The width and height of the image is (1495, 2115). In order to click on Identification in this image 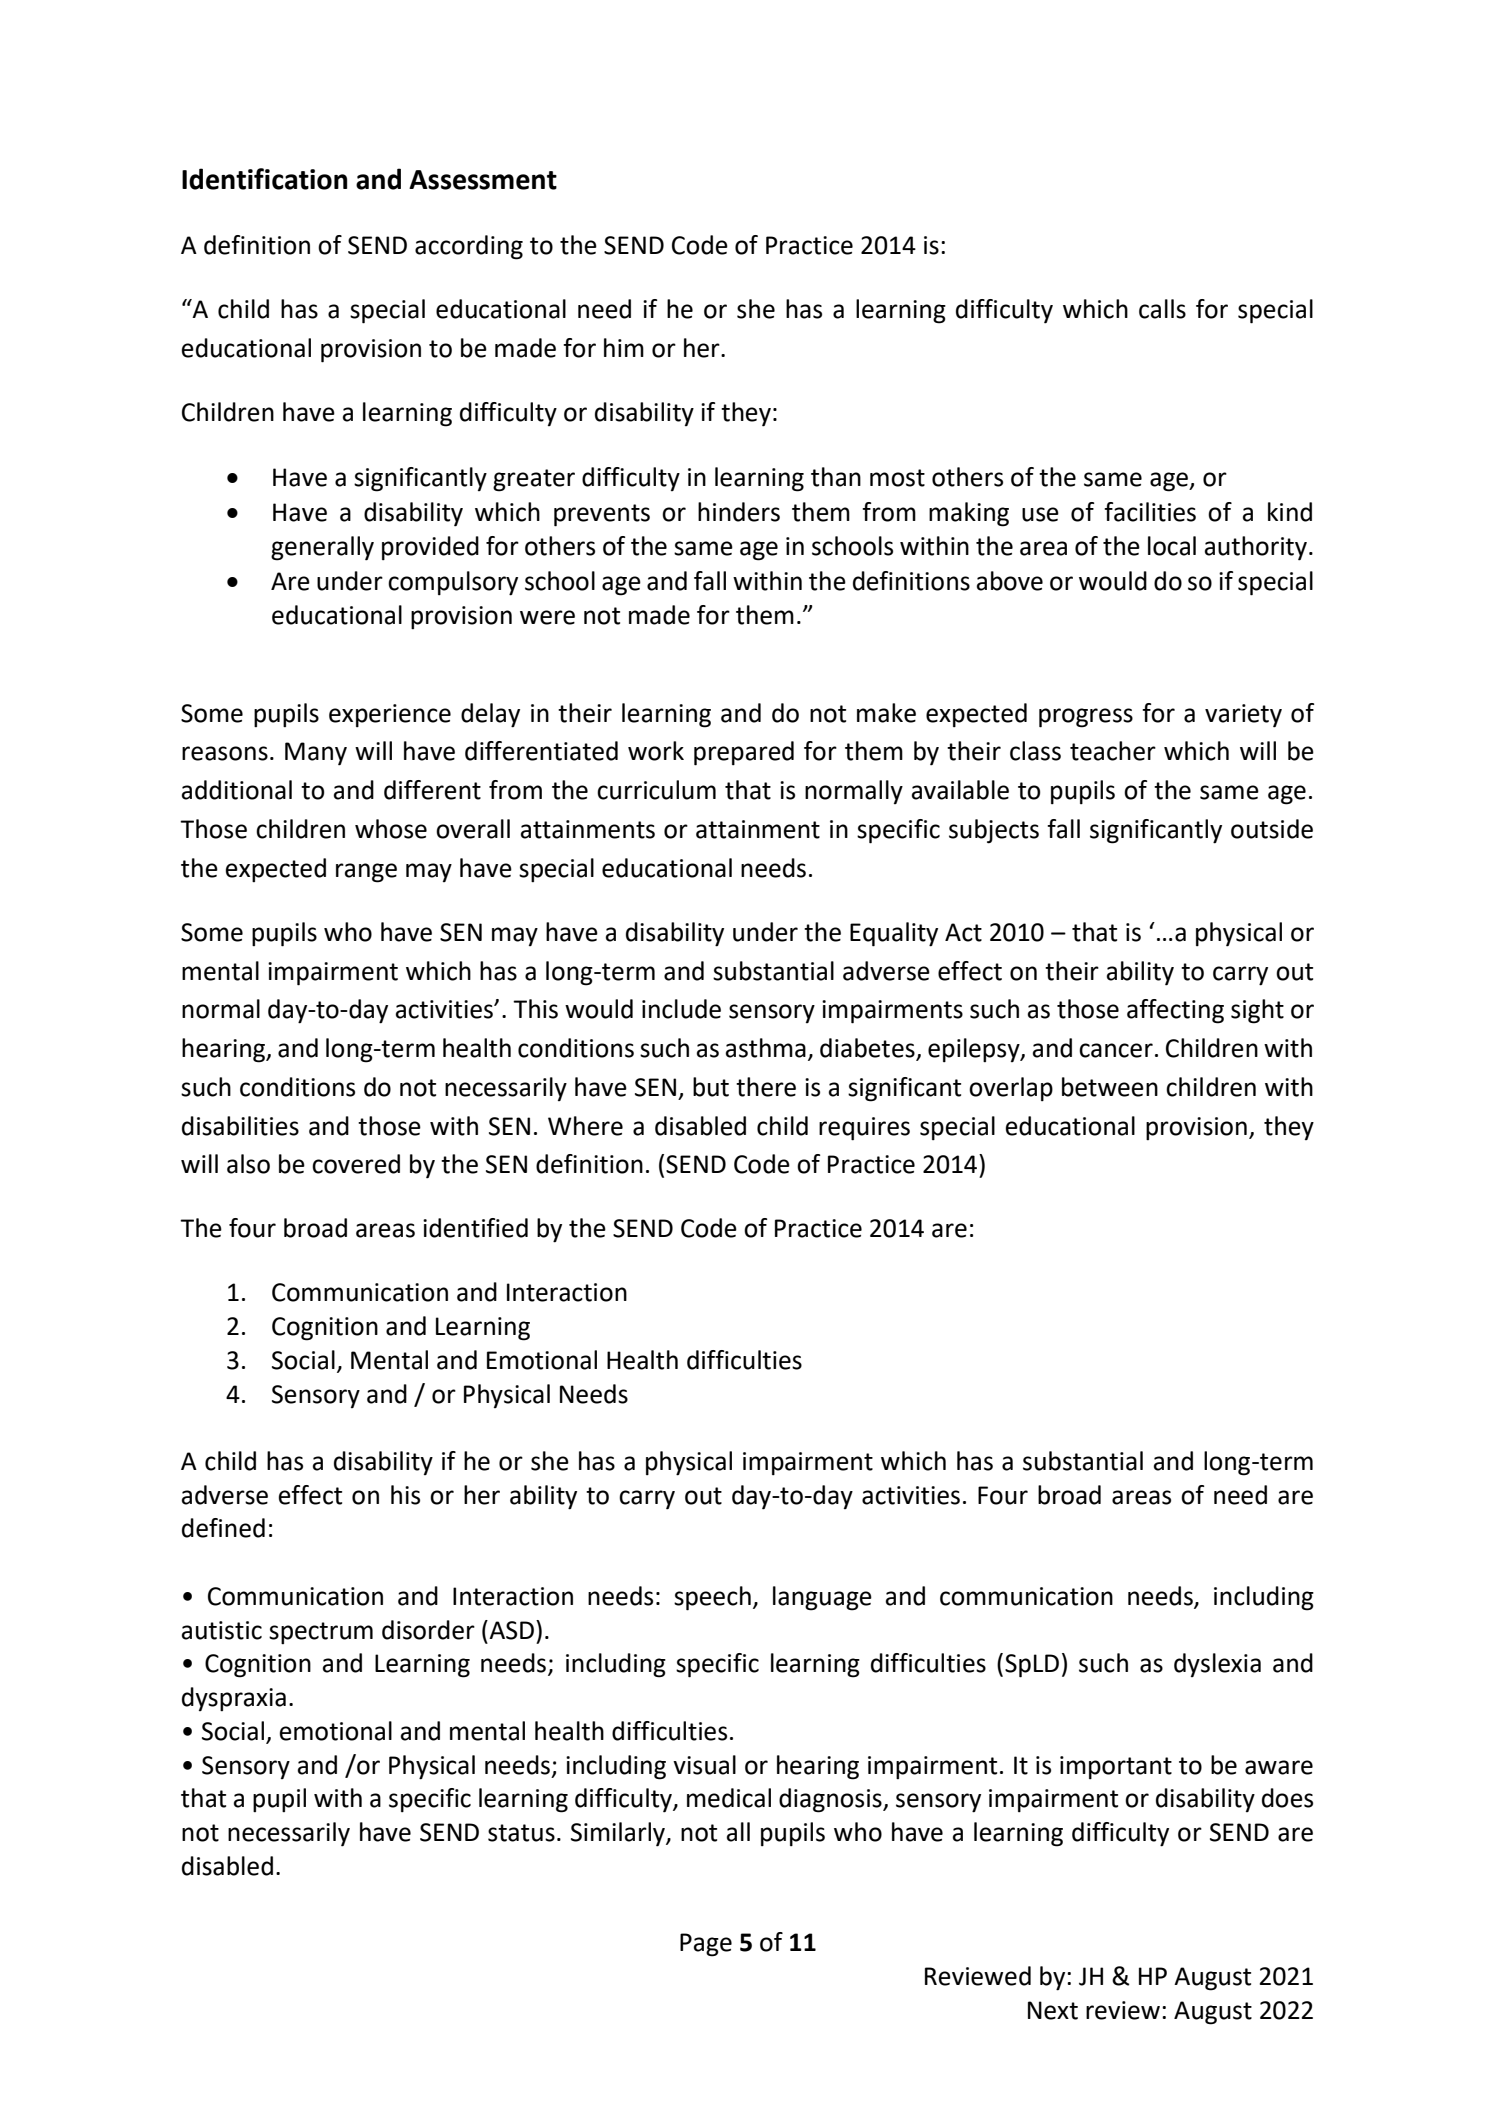, I will do `click(264, 179)`.
